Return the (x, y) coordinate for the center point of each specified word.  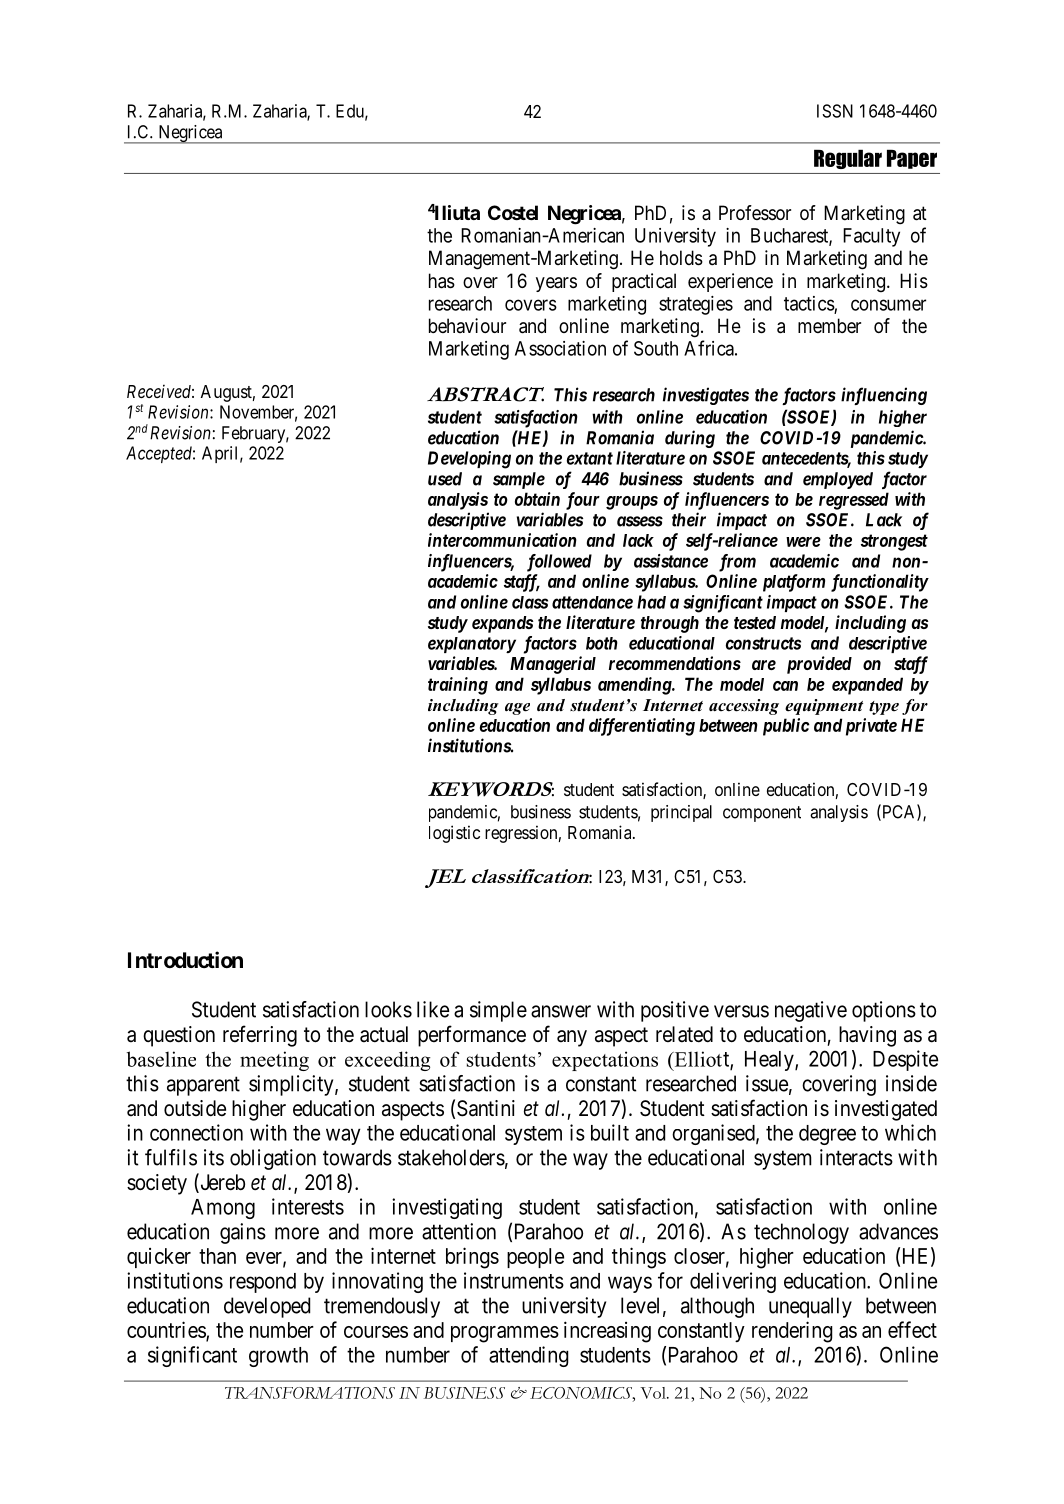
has (442, 281)
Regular (848, 159)
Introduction (185, 959)
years (556, 284)
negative (811, 1011)
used (445, 479)
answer (561, 1011)
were (803, 542)
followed (559, 563)
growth (278, 1357)
